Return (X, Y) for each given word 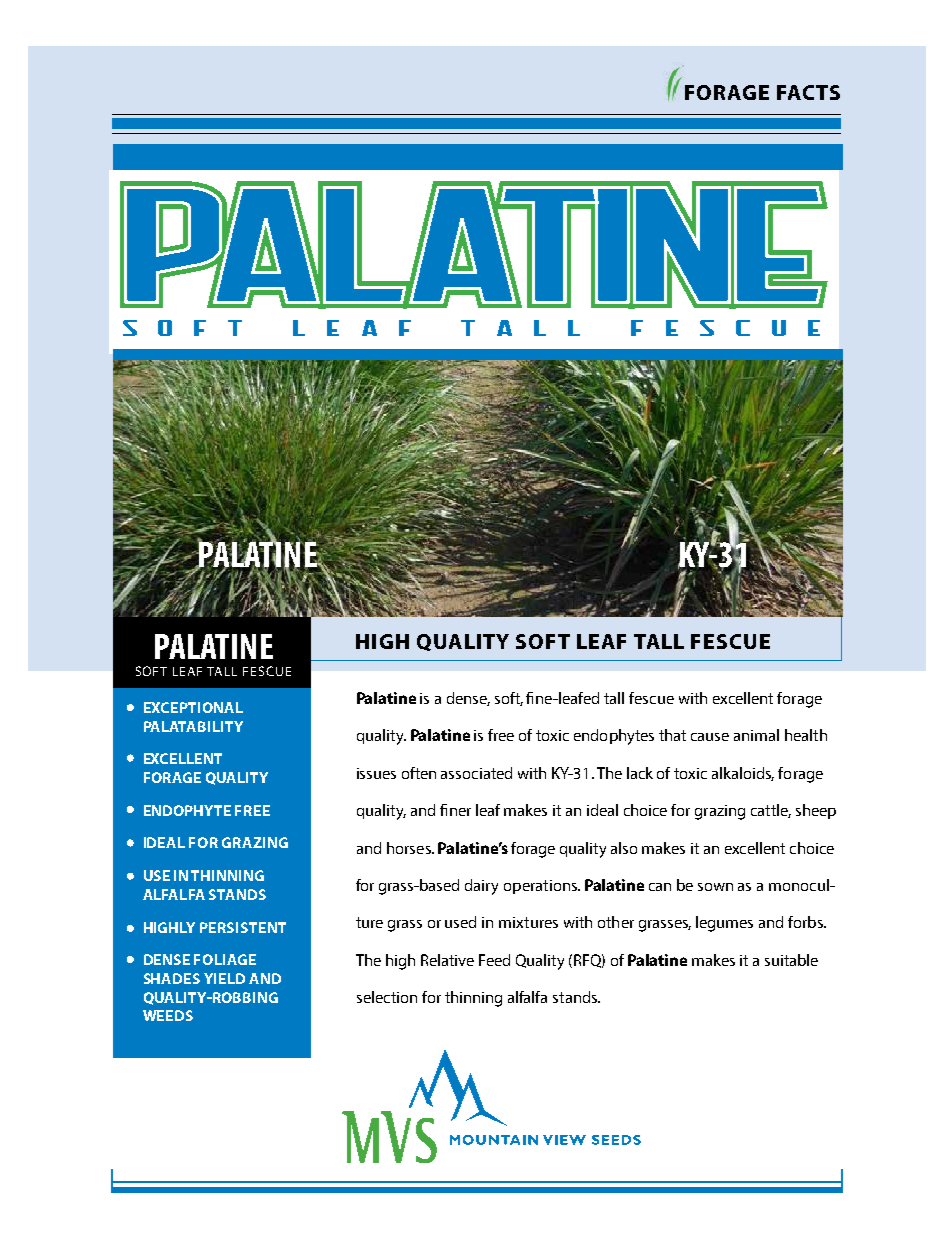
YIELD (224, 978)
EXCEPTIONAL (193, 707)
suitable (791, 960)
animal (756, 735)
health (806, 735)
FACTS (808, 92)
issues (376, 773)
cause (710, 737)
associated (476, 773)
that (672, 735)
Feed (494, 960)
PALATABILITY (193, 726)
